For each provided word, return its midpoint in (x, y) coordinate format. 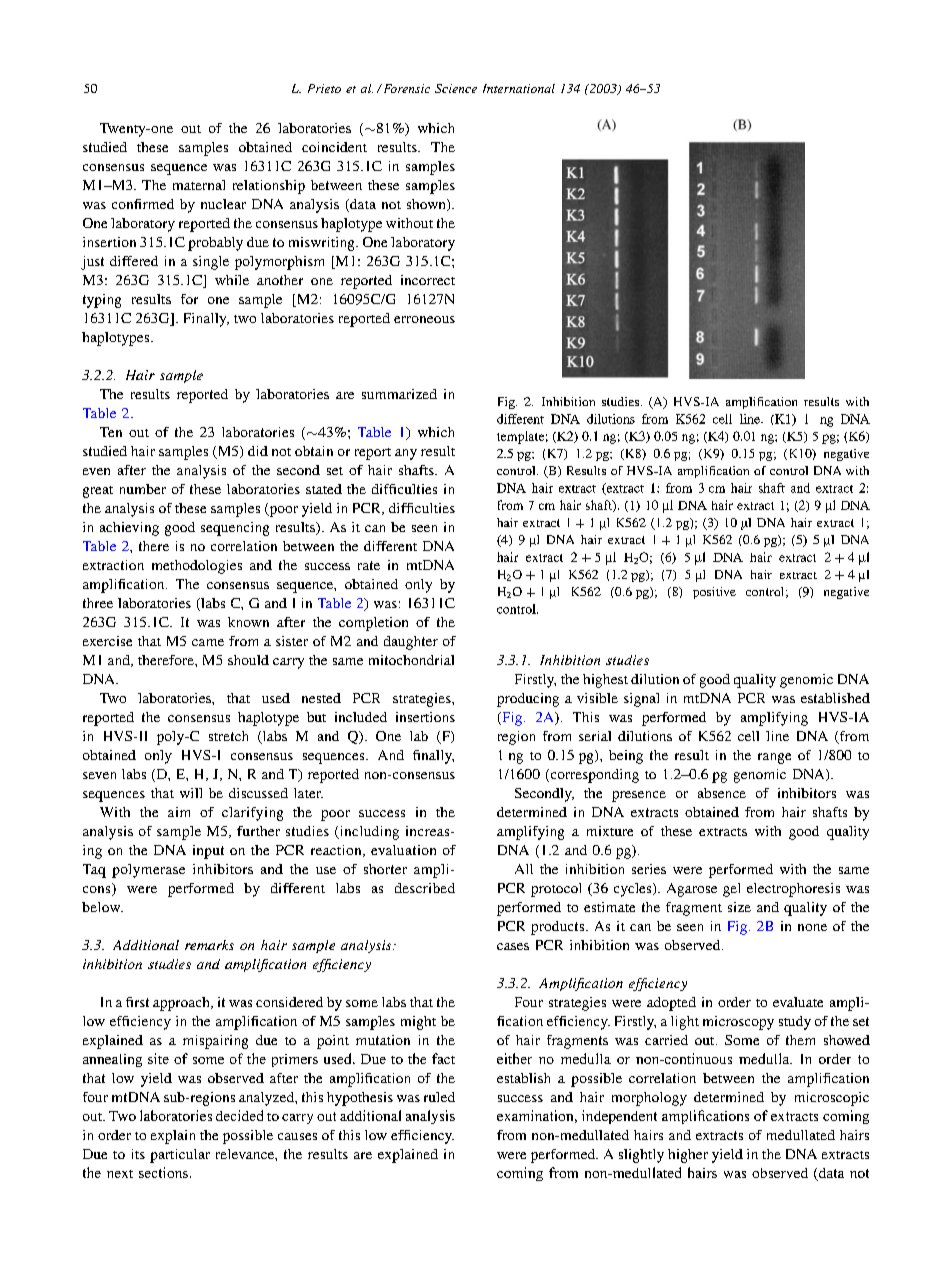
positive (714, 593)
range (774, 758)
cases (513, 946)
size (739, 907)
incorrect (428, 280)
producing (528, 700)
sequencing (235, 529)
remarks (209, 945)
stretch (228, 736)
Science (456, 88)
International (519, 88)
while (232, 280)
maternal (199, 185)
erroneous (424, 319)
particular (180, 1156)
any (406, 454)
